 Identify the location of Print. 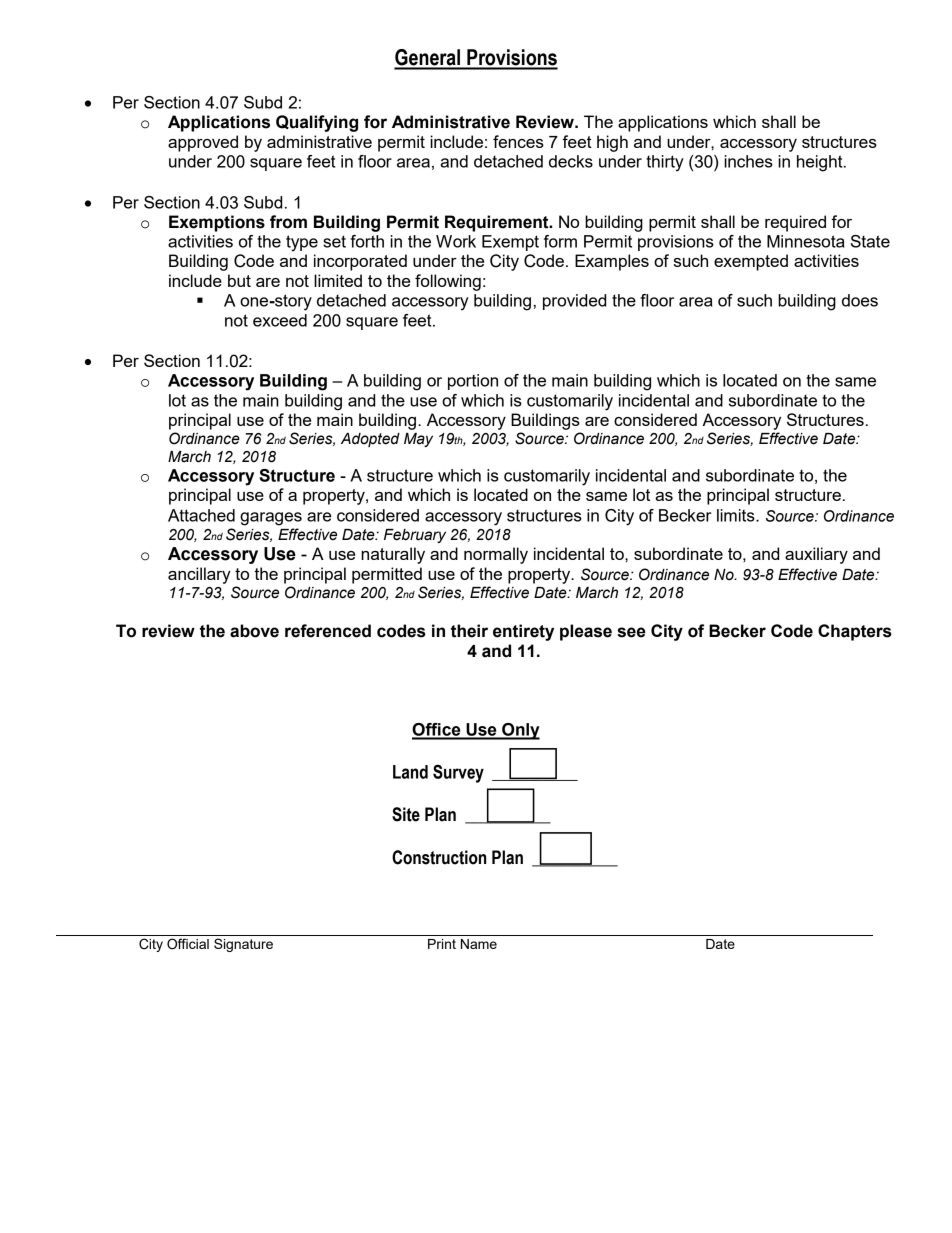
(442, 944).
